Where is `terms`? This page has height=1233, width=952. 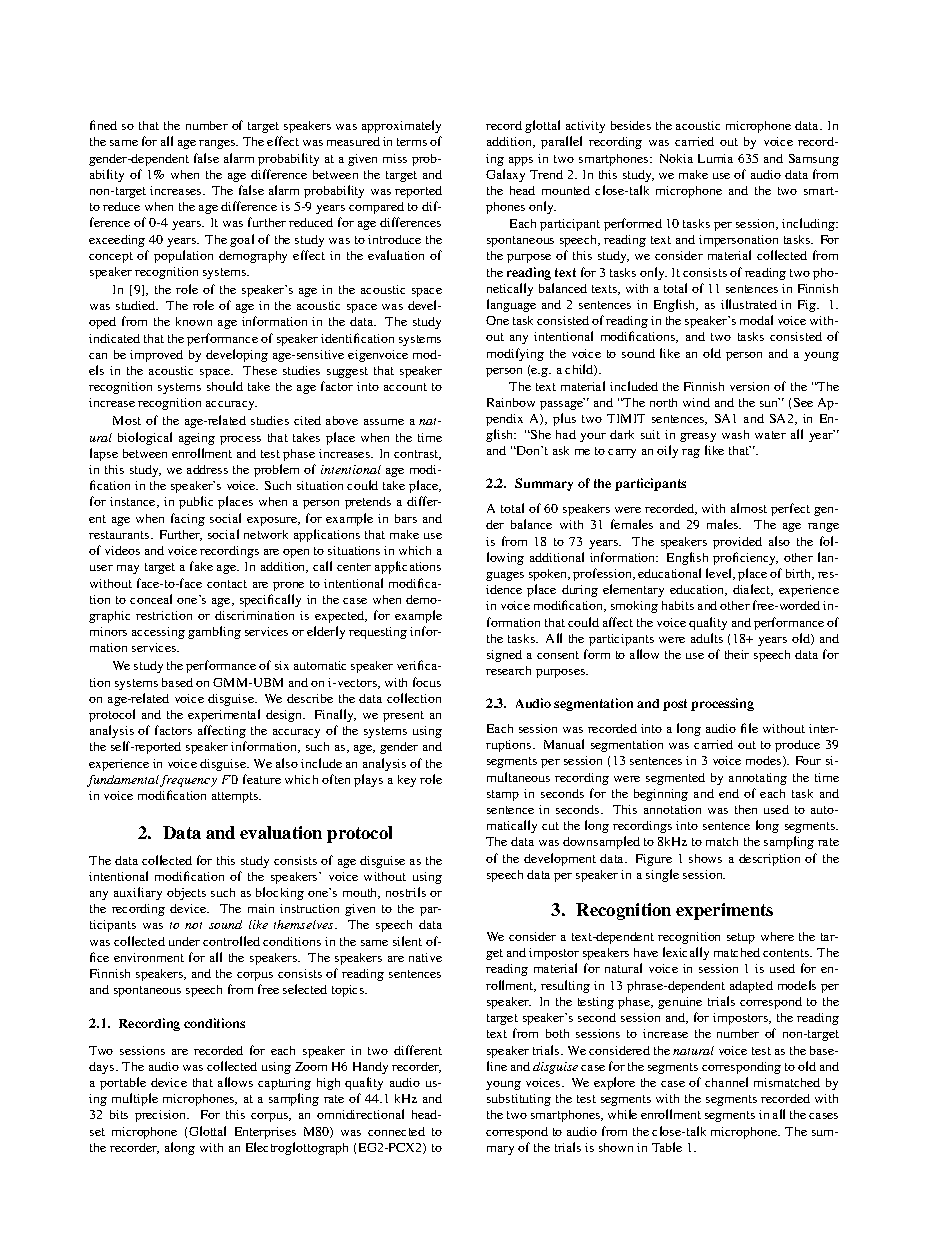
terms is located at coordinates (412, 142).
